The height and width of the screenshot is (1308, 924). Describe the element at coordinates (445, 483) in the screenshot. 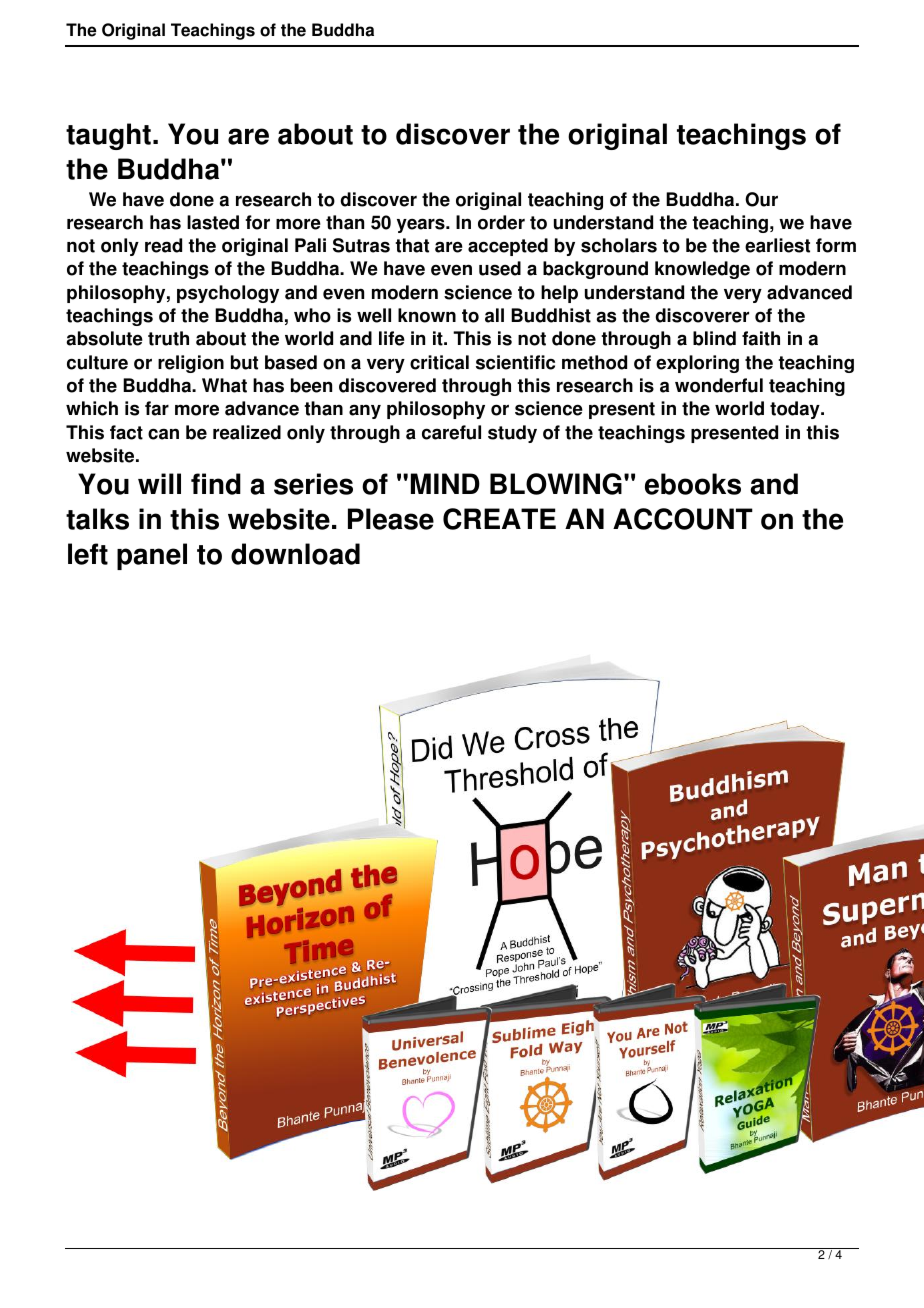

I see `MIND` at that location.
